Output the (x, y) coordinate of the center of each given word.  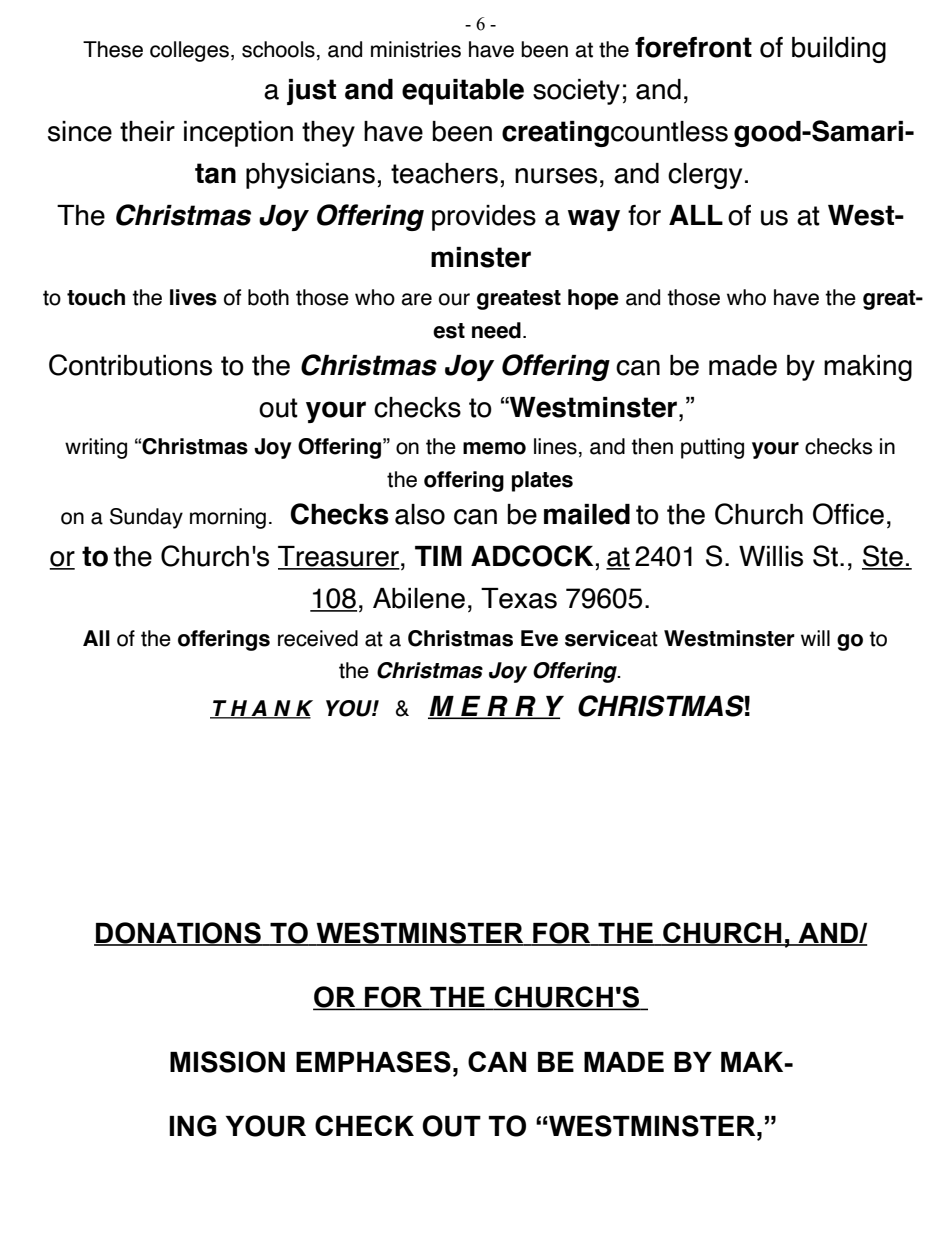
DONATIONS (178, 933)
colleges (189, 51)
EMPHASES (373, 1062)
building (839, 50)
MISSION (227, 1062)
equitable (463, 92)
